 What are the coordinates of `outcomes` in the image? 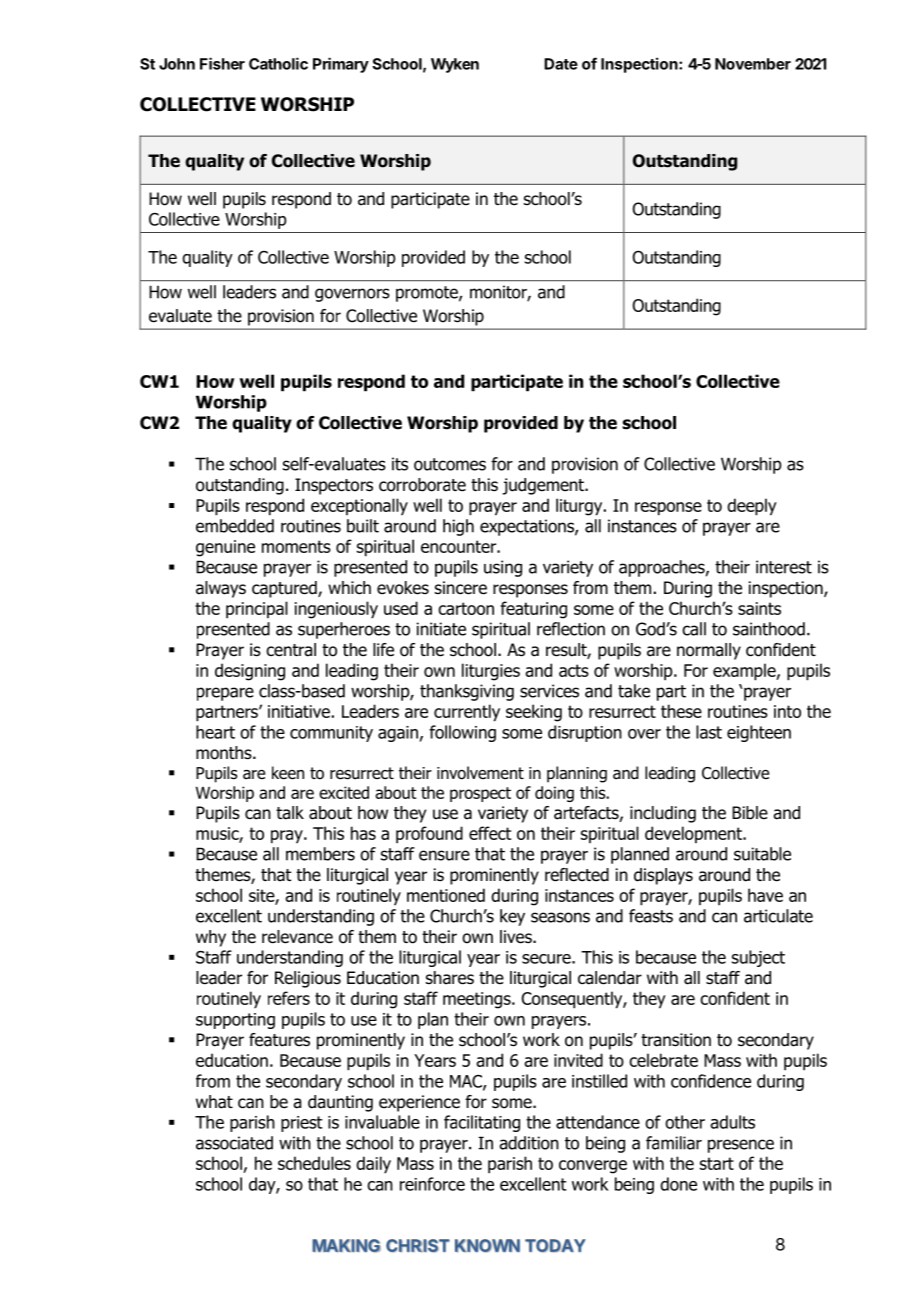 It's located at (450, 464).
